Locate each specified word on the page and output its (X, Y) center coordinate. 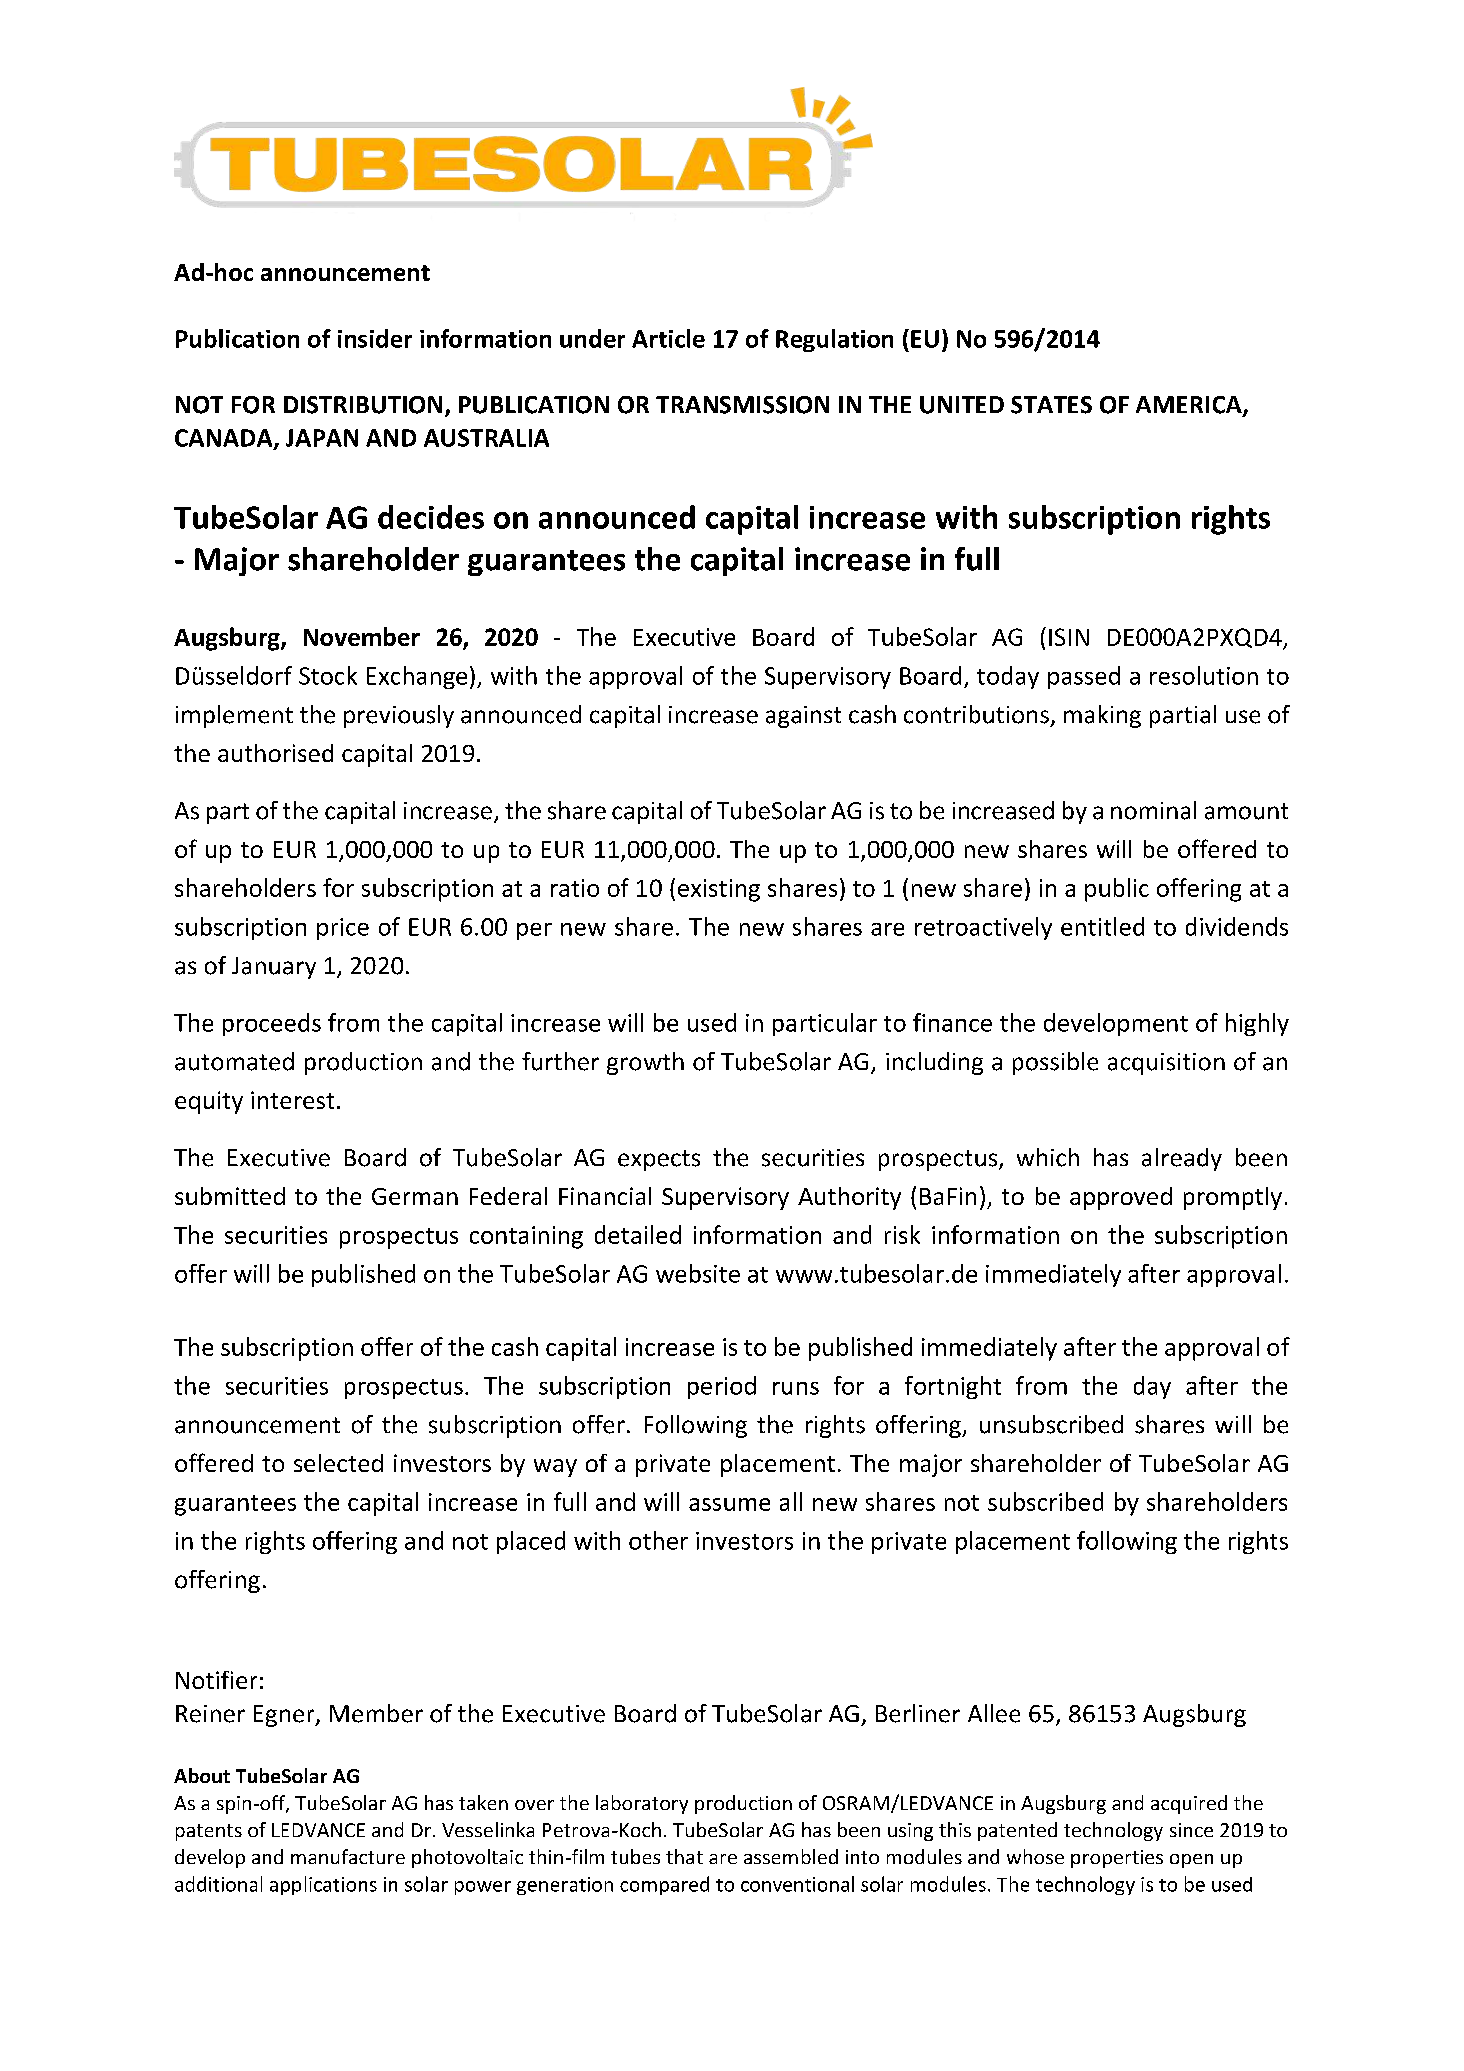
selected (338, 1463)
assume (729, 1504)
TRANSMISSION (742, 405)
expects (659, 1160)
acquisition (1166, 1064)
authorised (275, 753)
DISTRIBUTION (363, 405)
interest (292, 1100)
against (803, 717)
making (1102, 716)
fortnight (953, 1387)
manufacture (348, 1856)
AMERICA (1190, 406)
